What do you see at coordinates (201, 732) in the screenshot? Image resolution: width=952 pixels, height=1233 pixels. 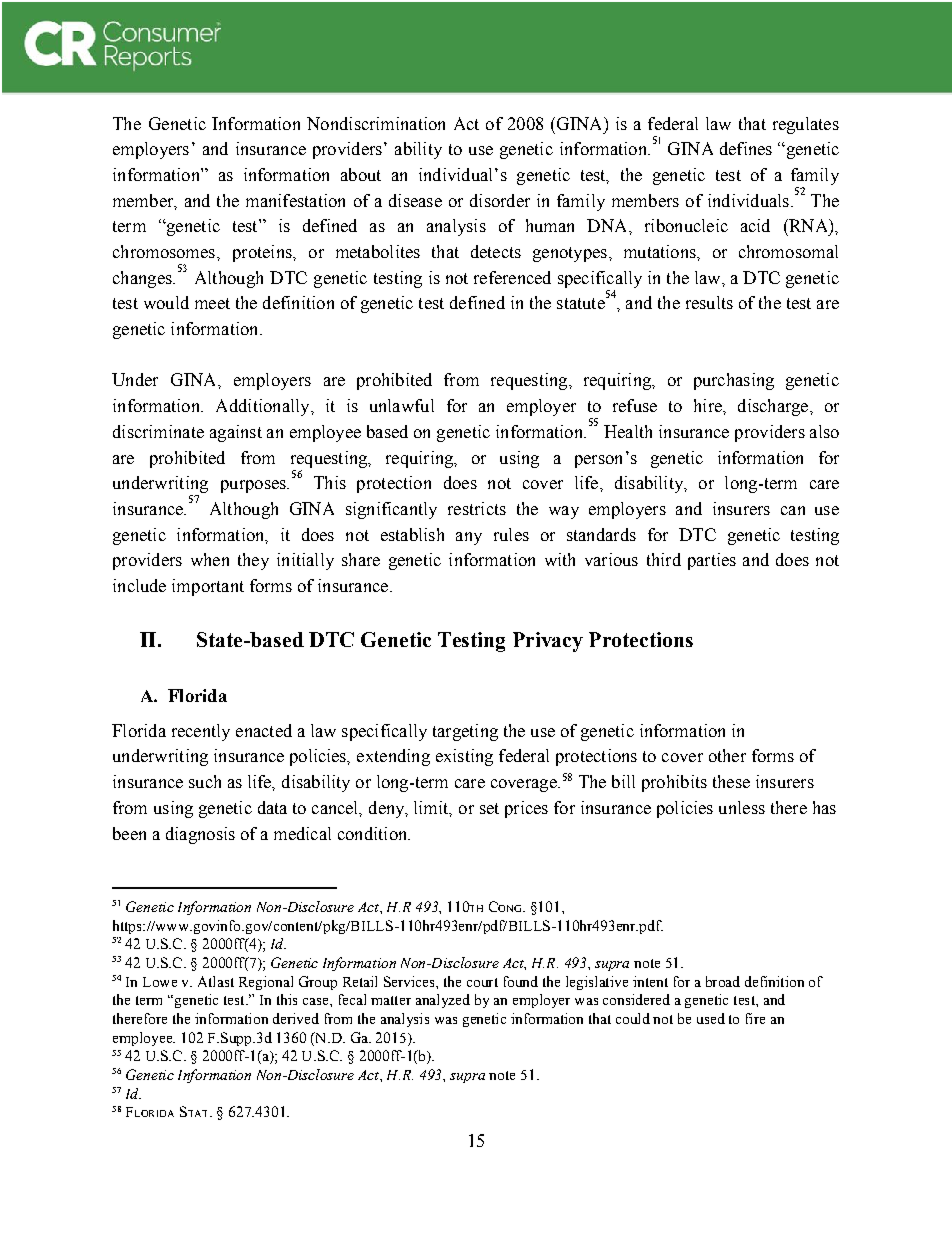 I see `recently` at bounding box center [201, 732].
